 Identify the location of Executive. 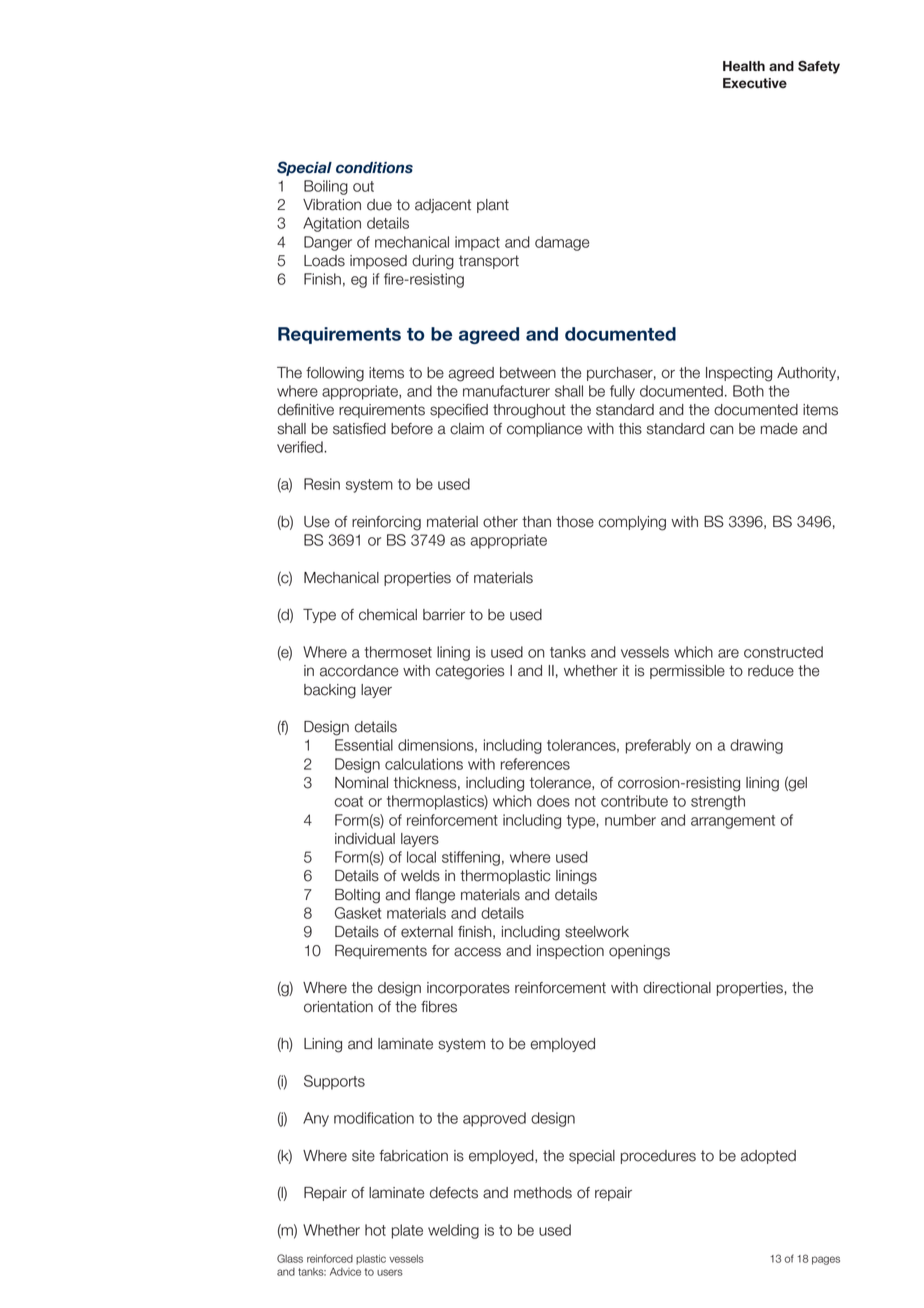
(755, 83).
